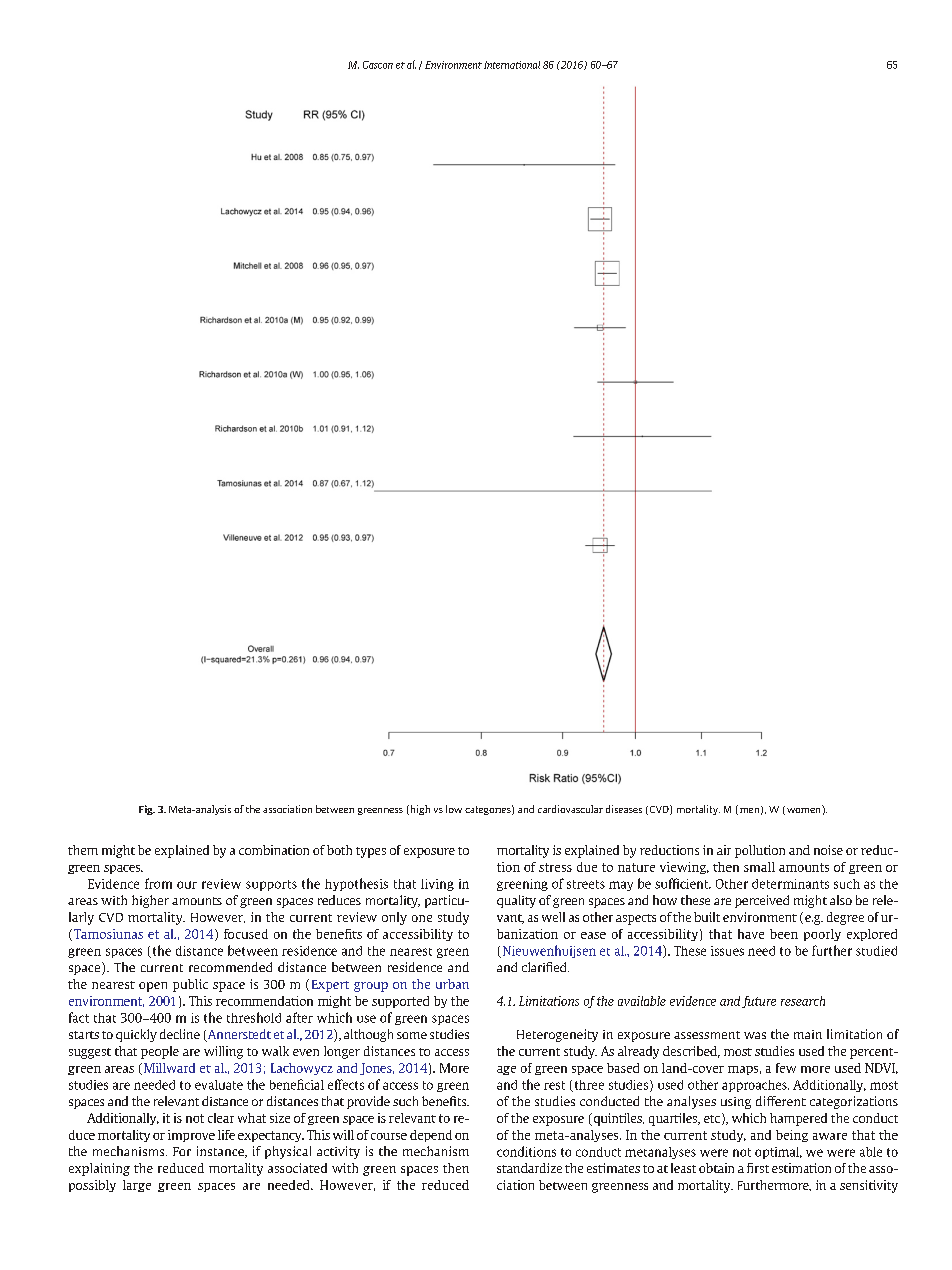  What do you see at coordinates (454, 809) in the screenshot?
I see `low` at bounding box center [454, 809].
